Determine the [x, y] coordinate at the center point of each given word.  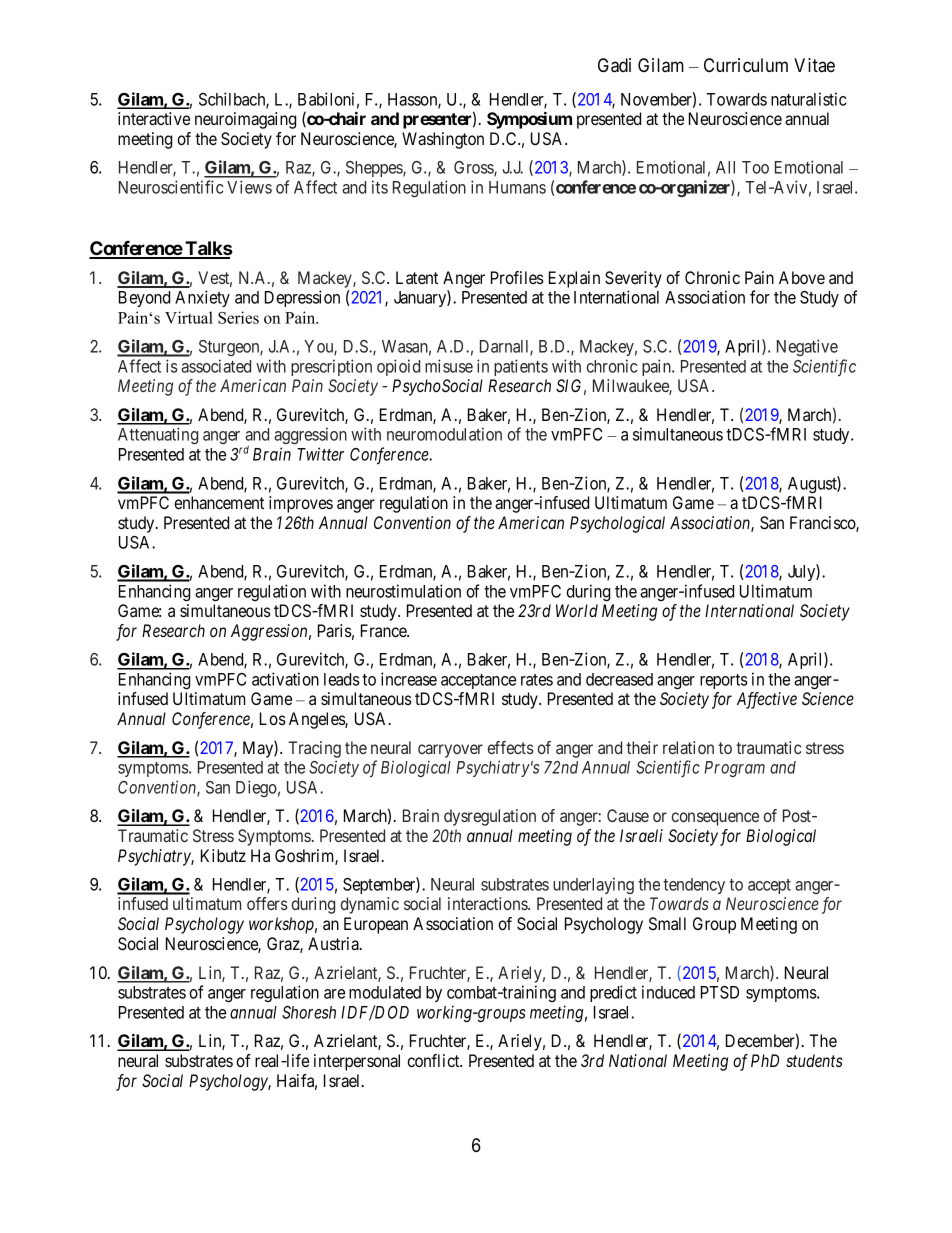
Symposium [529, 120]
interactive [154, 118]
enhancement [219, 502]
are [334, 994]
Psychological [617, 524]
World [577, 610]
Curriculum [746, 65]
